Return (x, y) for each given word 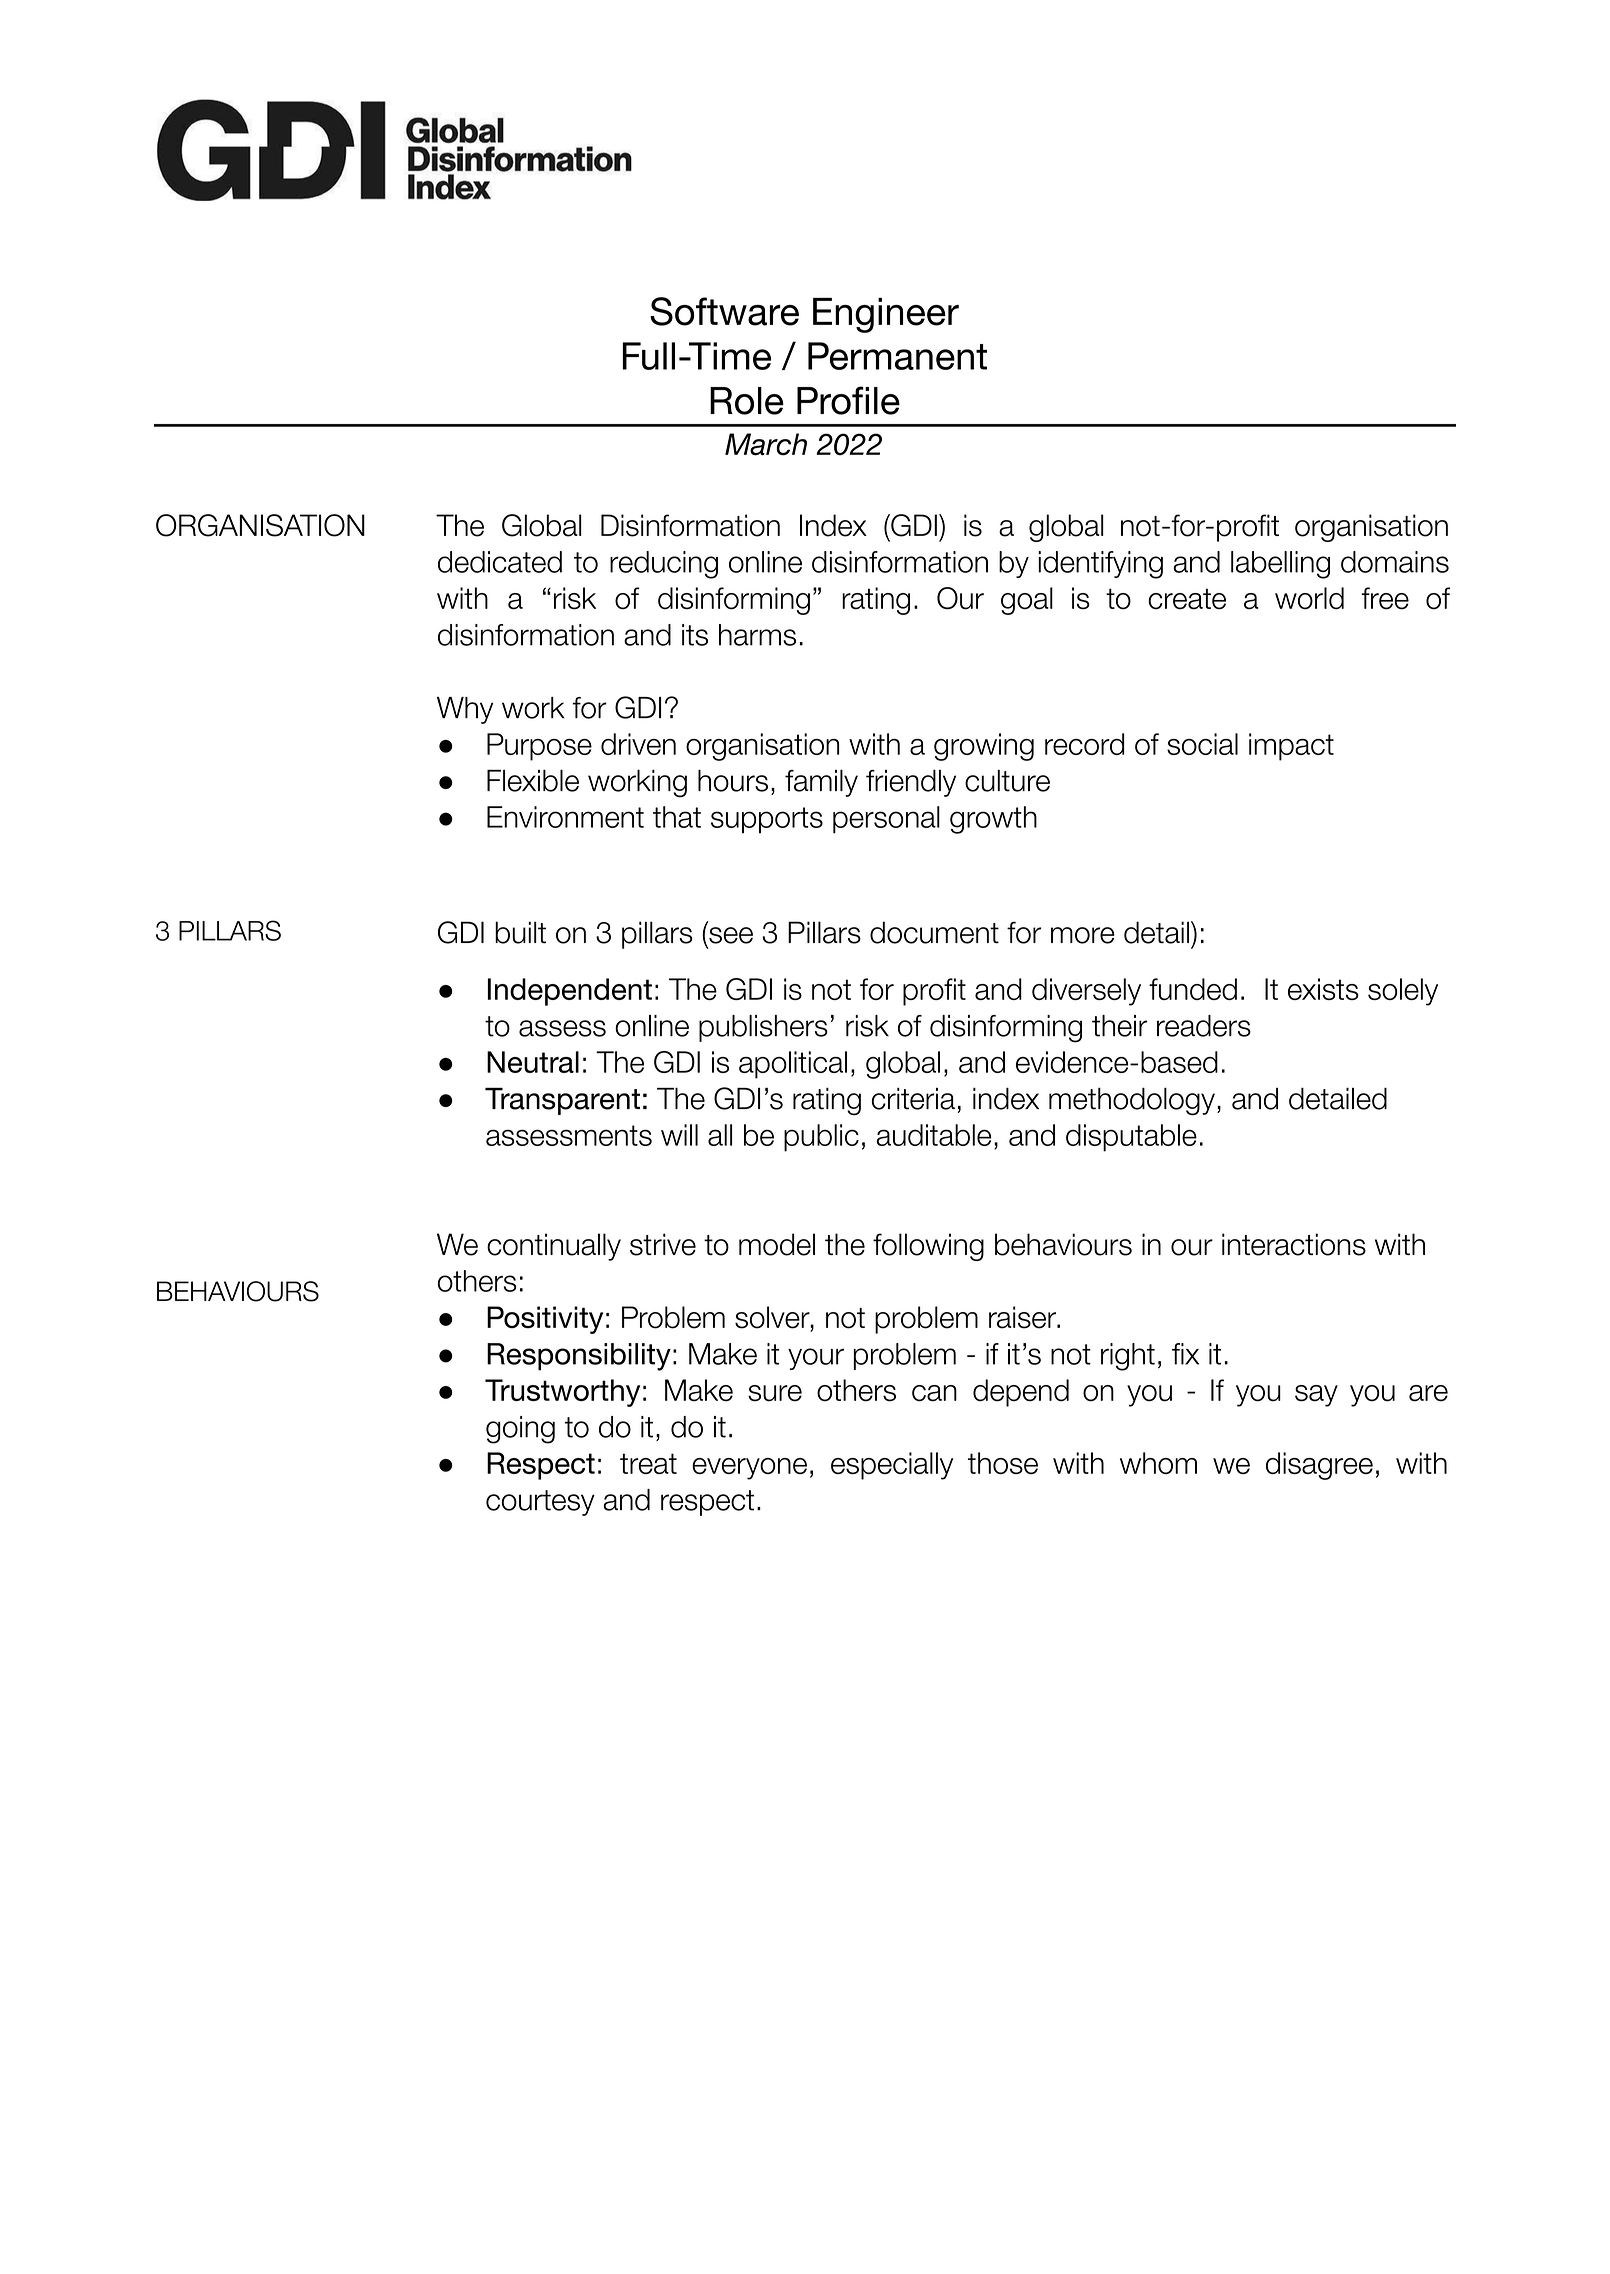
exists (1323, 989)
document (934, 932)
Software (724, 311)
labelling (1280, 565)
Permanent (897, 356)
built (520, 932)
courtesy (540, 1503)
